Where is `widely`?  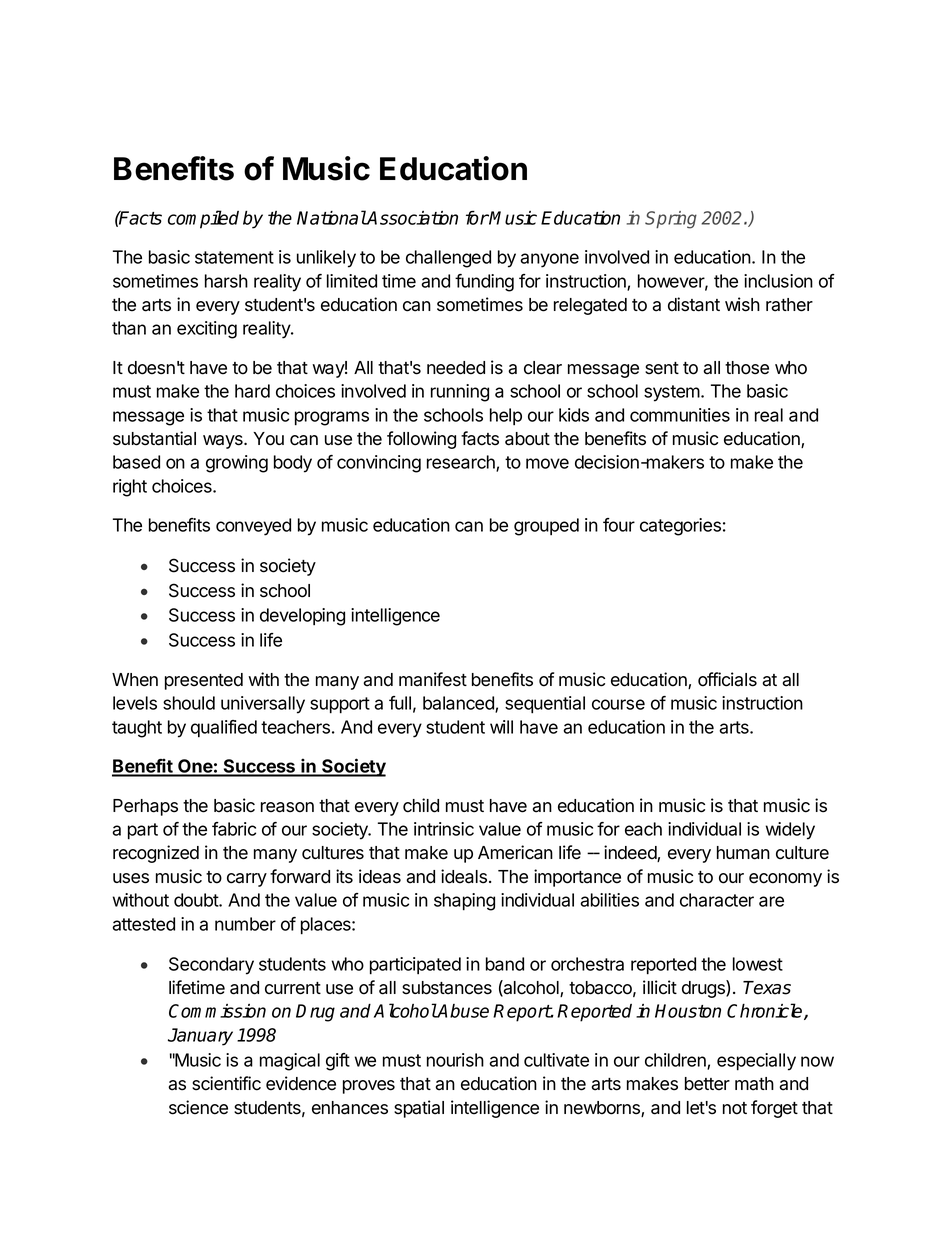 widely is located at coordinates (790, 831).
